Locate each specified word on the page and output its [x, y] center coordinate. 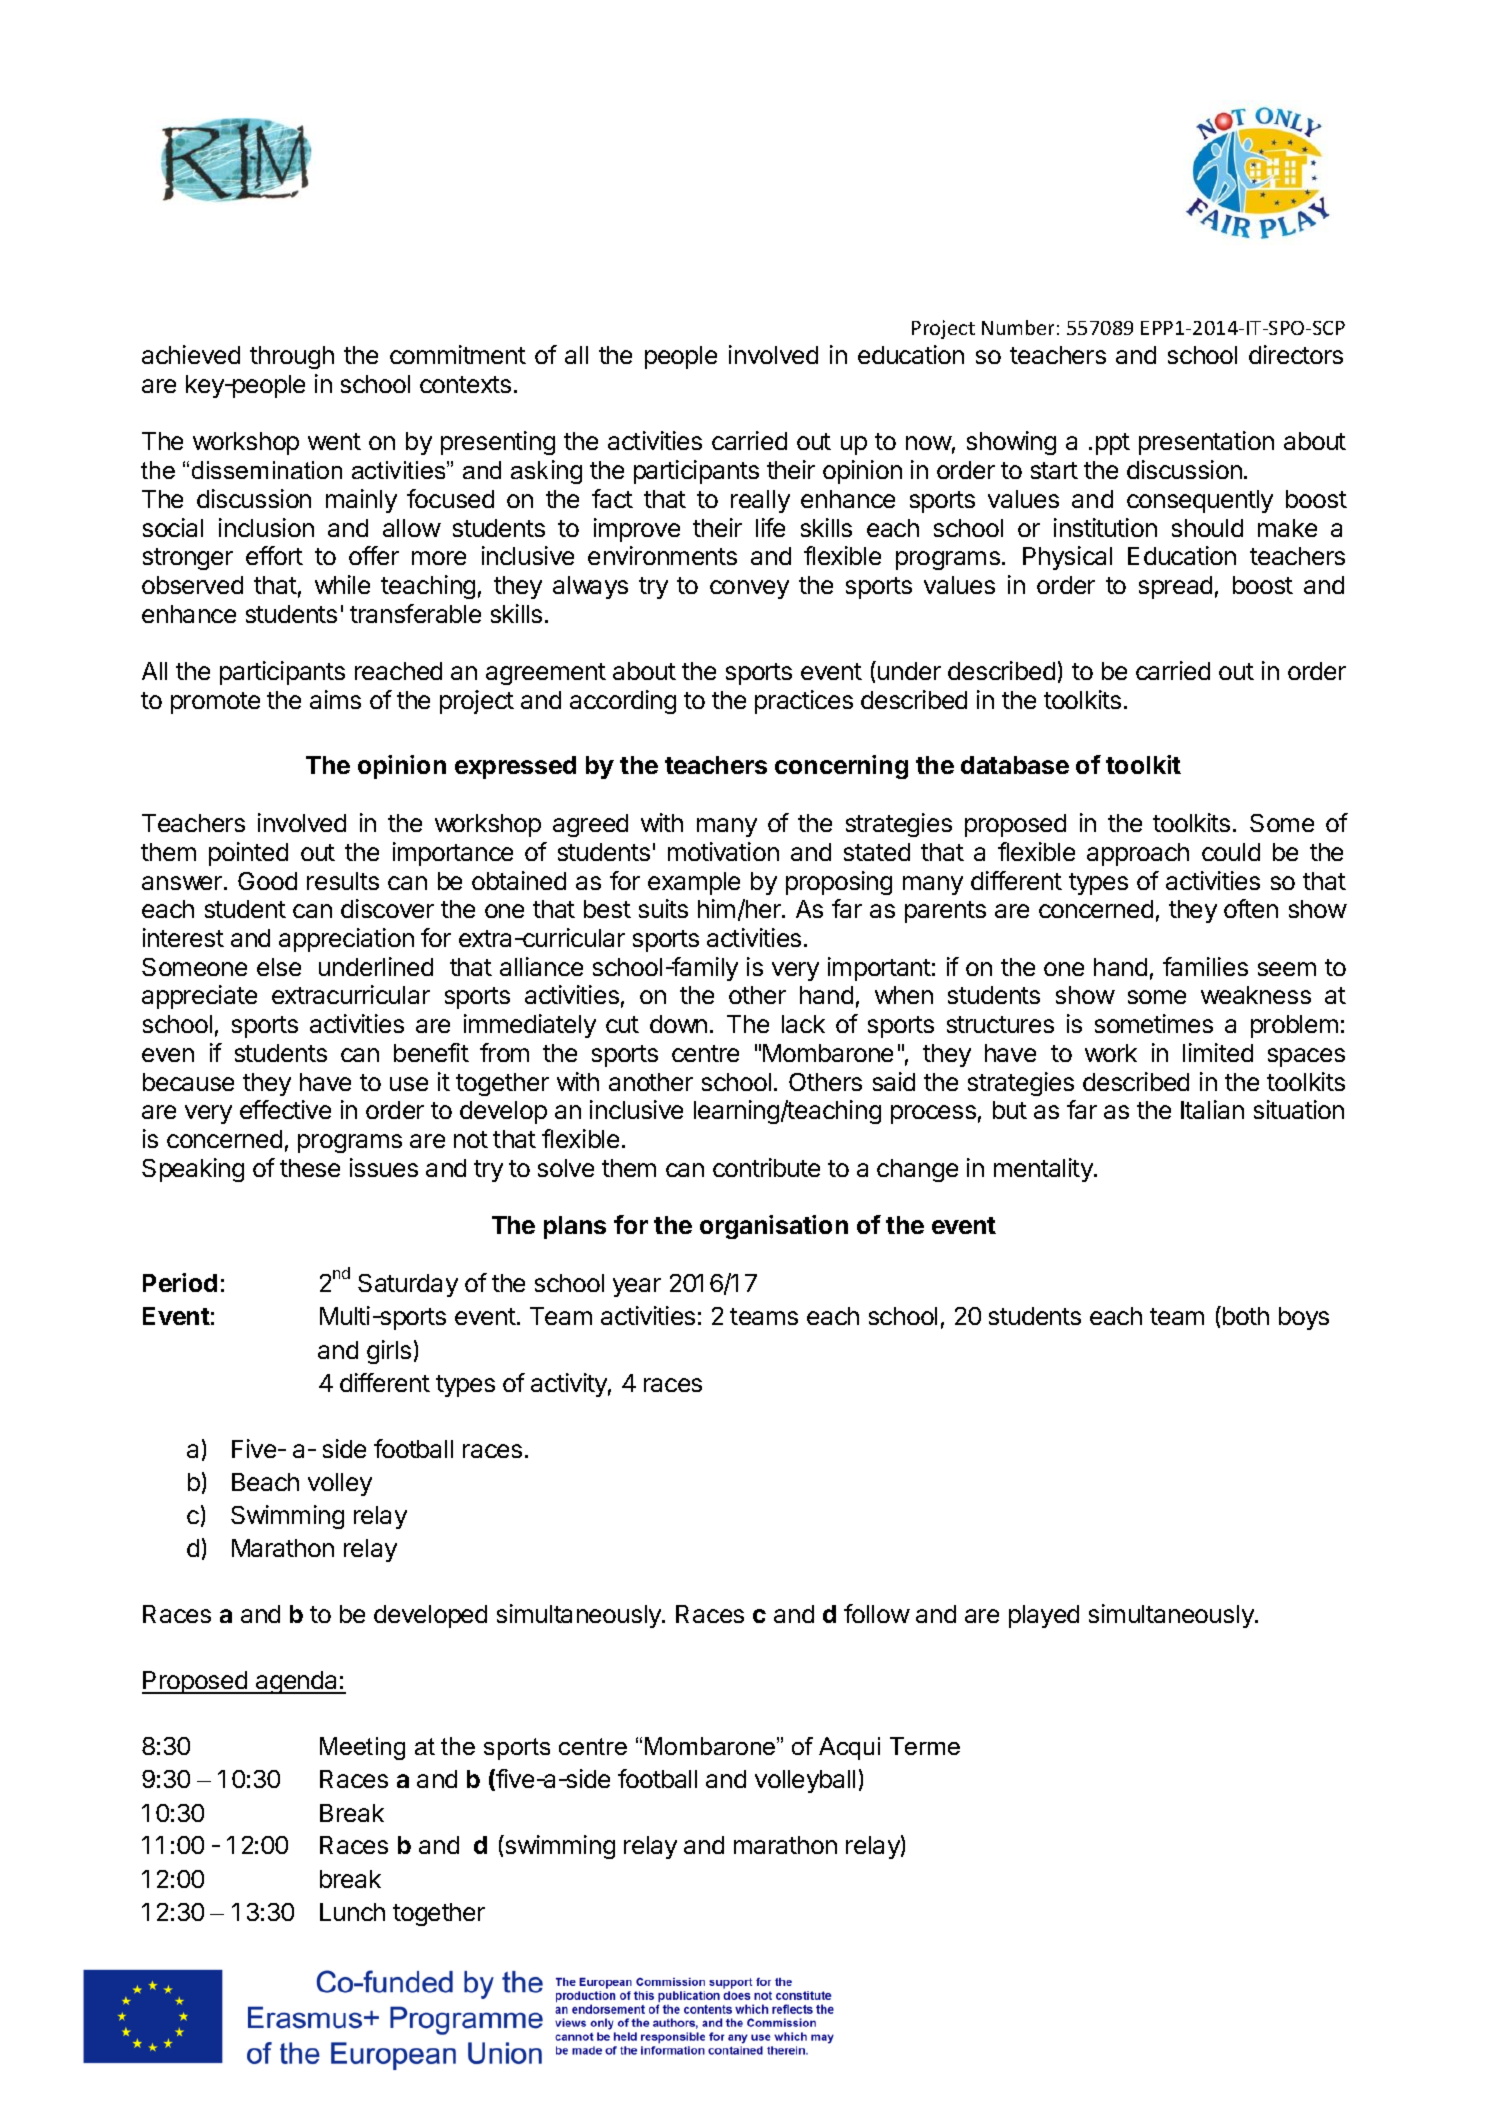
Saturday [408, 1285]
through [292, 357]
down [678, 1024]
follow [877, 1613]
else [279, 967]
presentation [1206, 443]
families [1205, 966]
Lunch [352, 1912]
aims [335, 699]
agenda [297, 1682]
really [760, 501]
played [1044, 1616]
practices [804, 702]
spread [1175, 587]
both [1246, 1316]
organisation [774, 1227]
